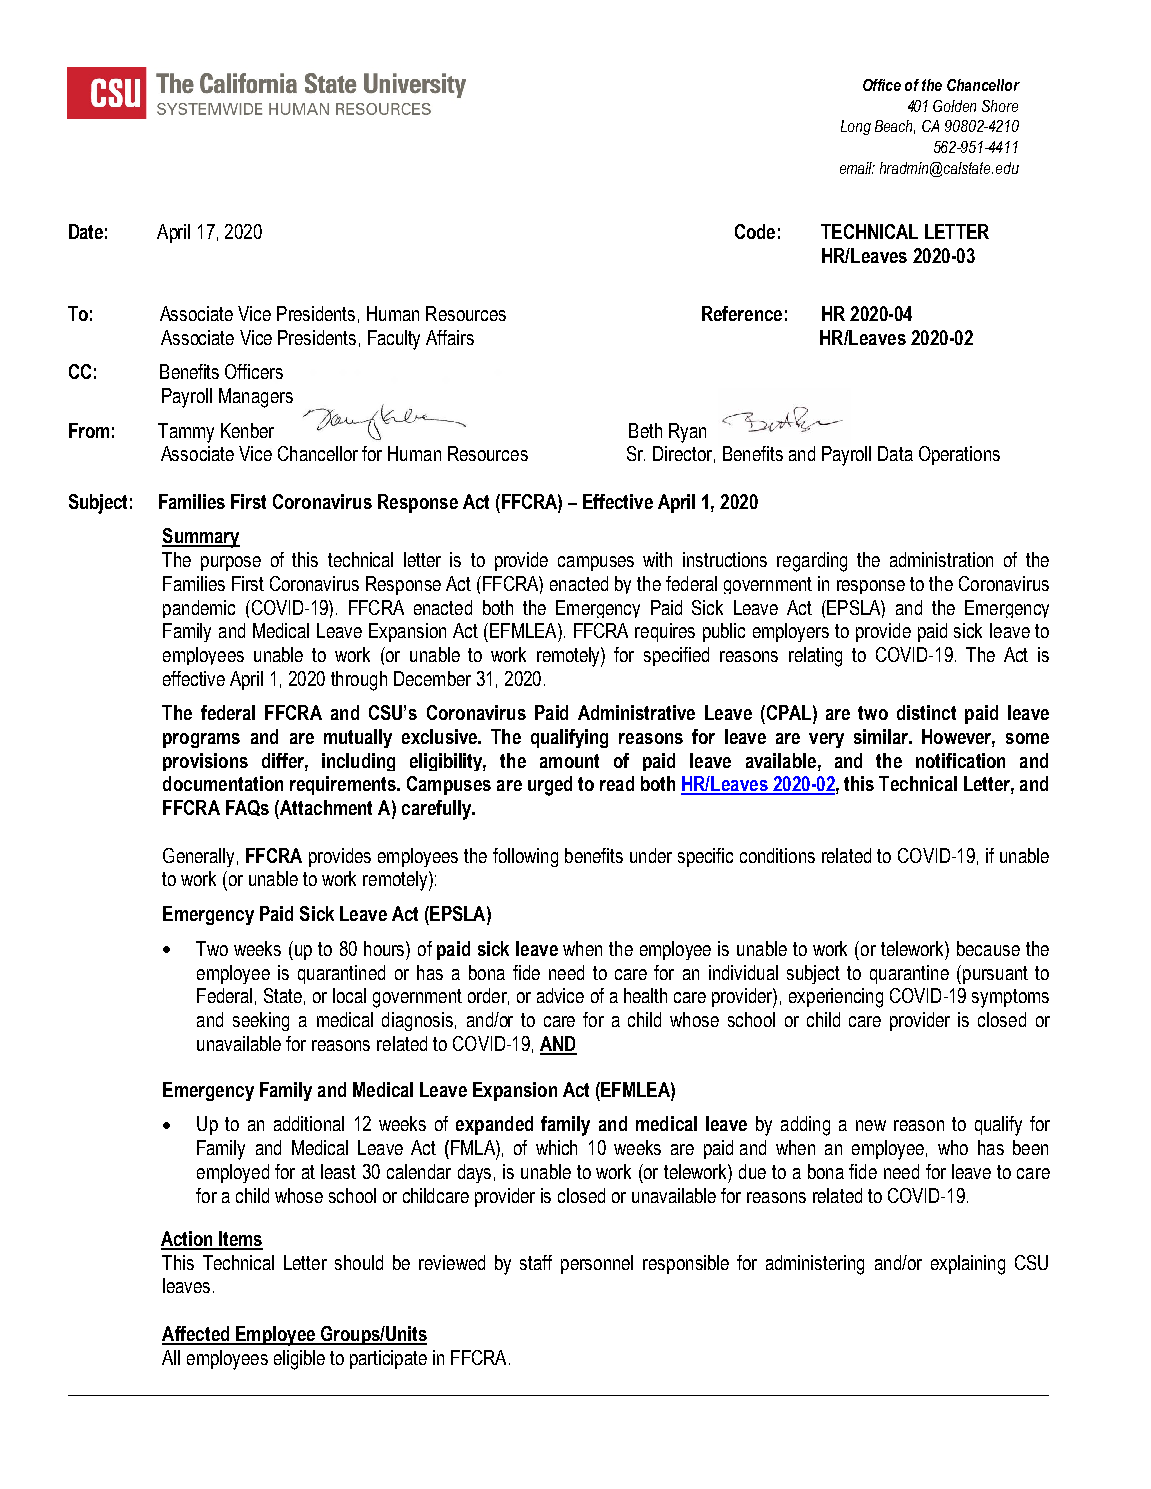 This page has height=1489, width=1151. Describe the element at coordinates (199, 609) in the page. I see `pandemic` at that location.
